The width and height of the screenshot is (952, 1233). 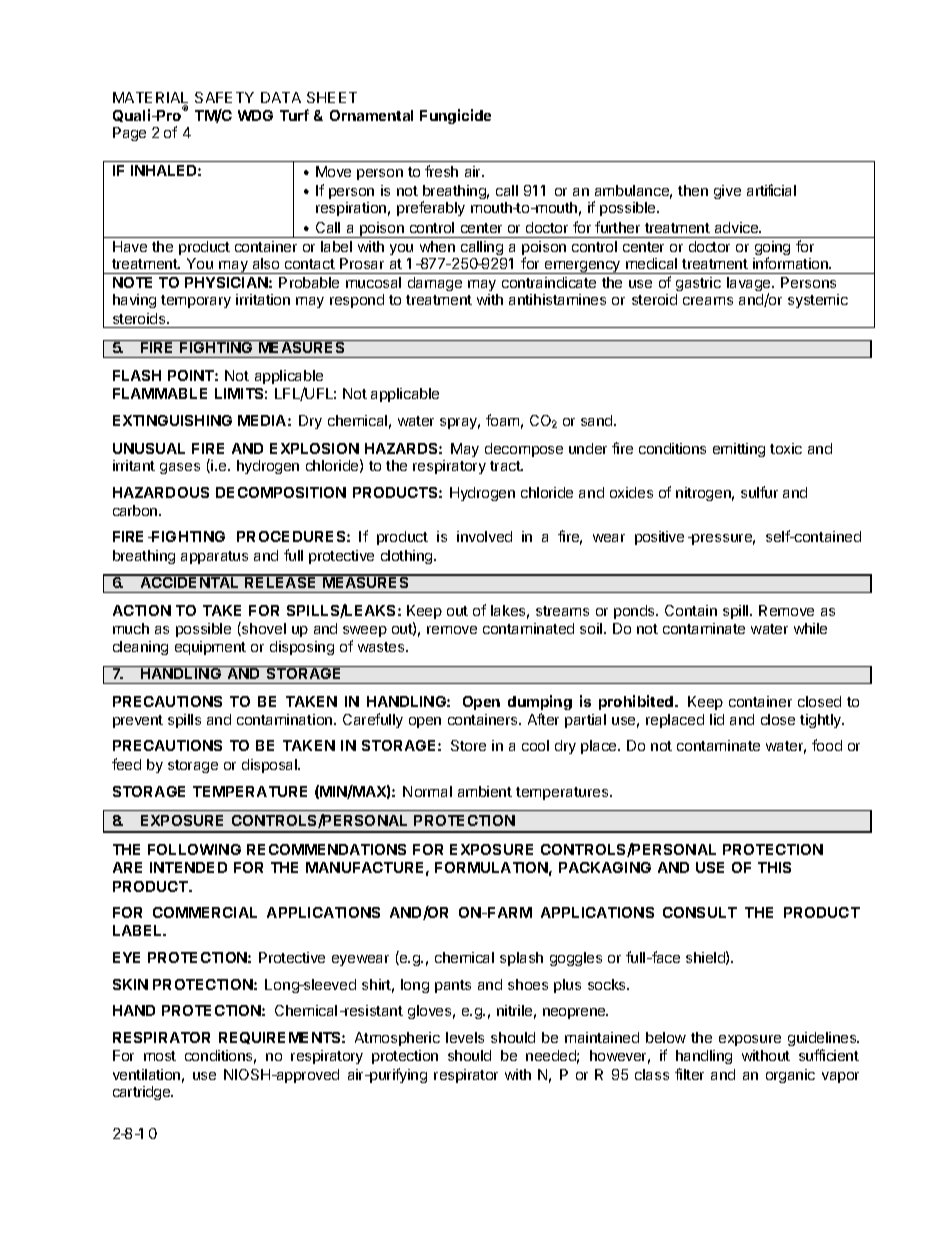 I want to click on while, so click(x=810, y=628).
